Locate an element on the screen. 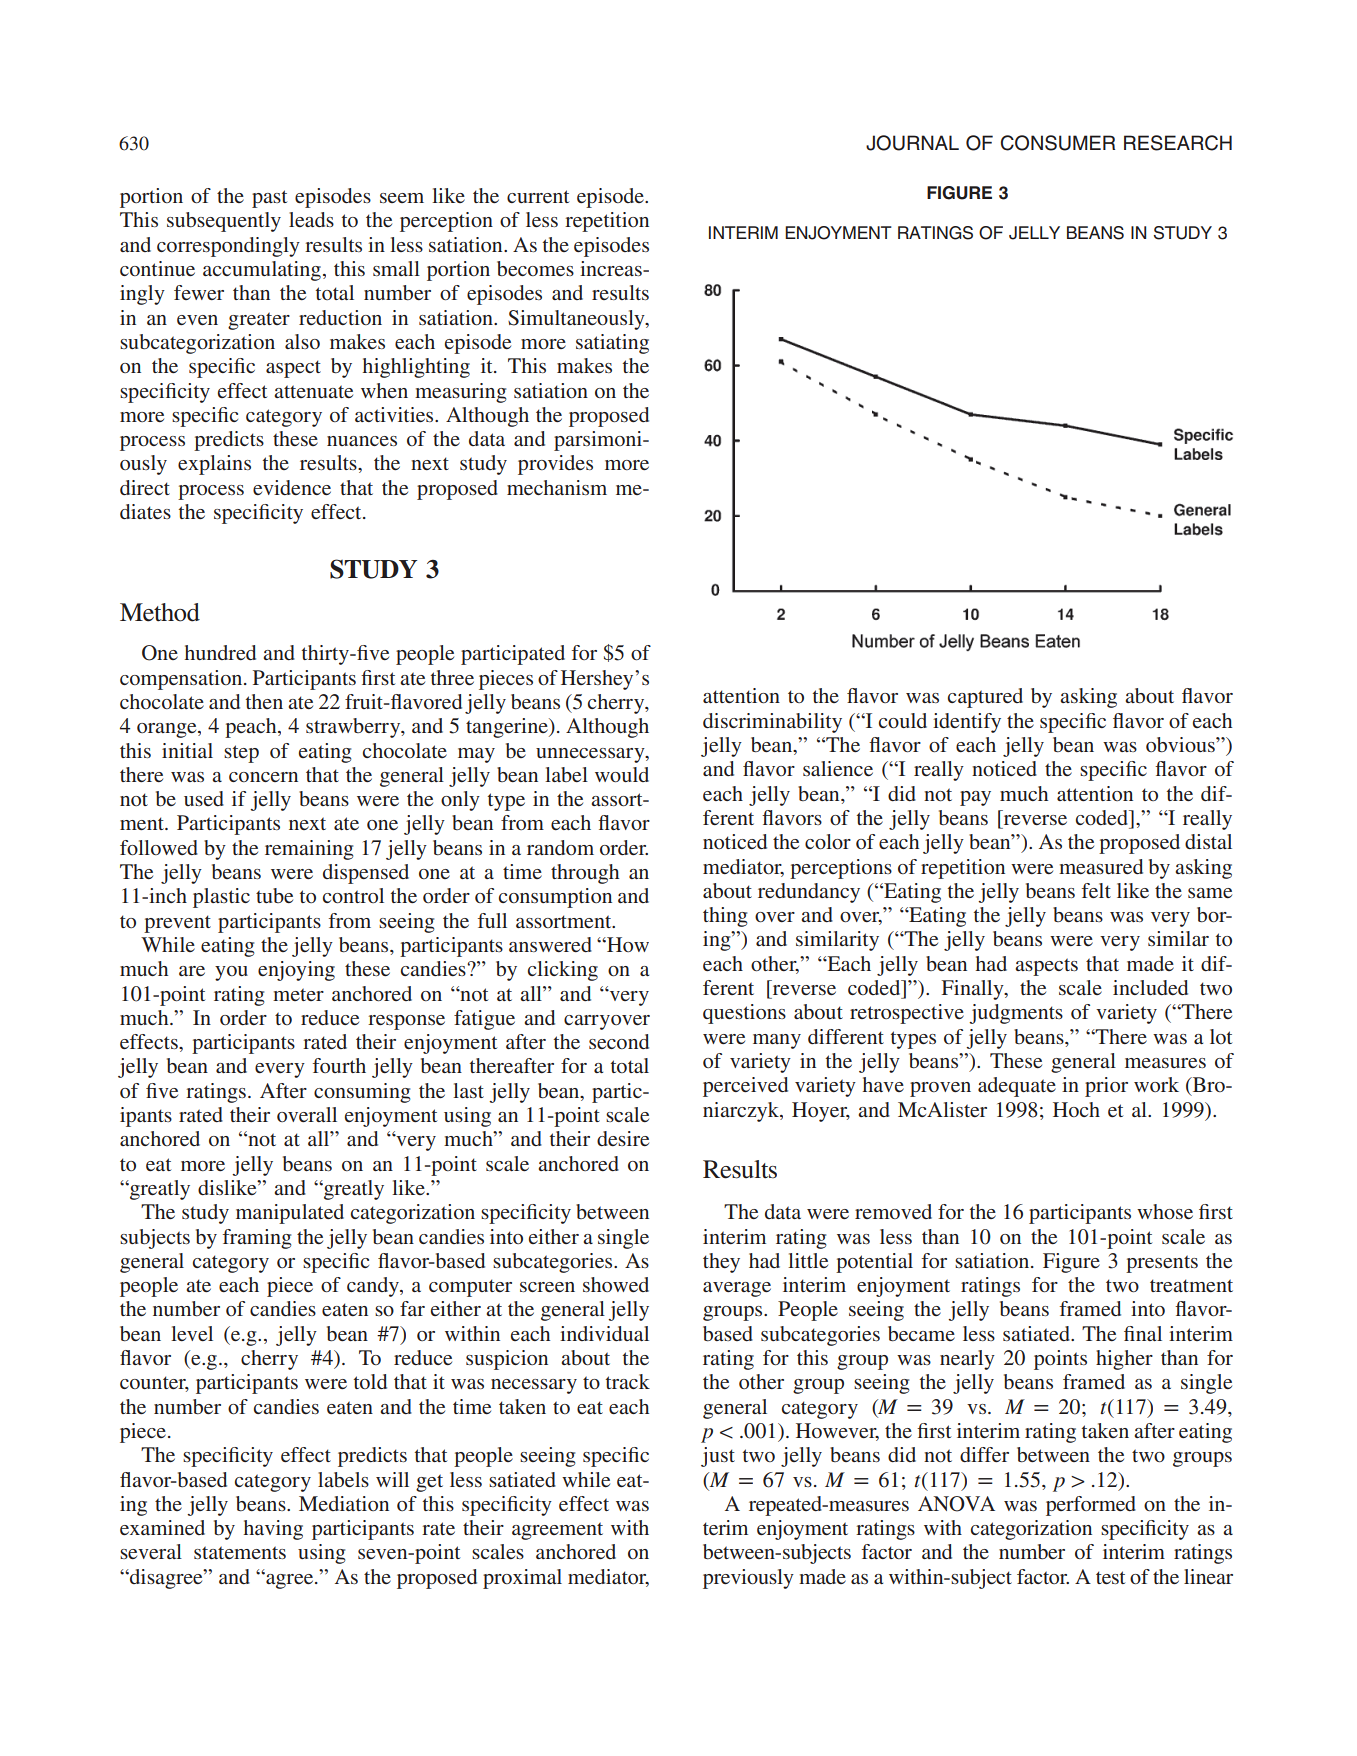 The height and width of the screenshot is (1756, 1357). CONSUMER is located at coordinates (1058, 143).
